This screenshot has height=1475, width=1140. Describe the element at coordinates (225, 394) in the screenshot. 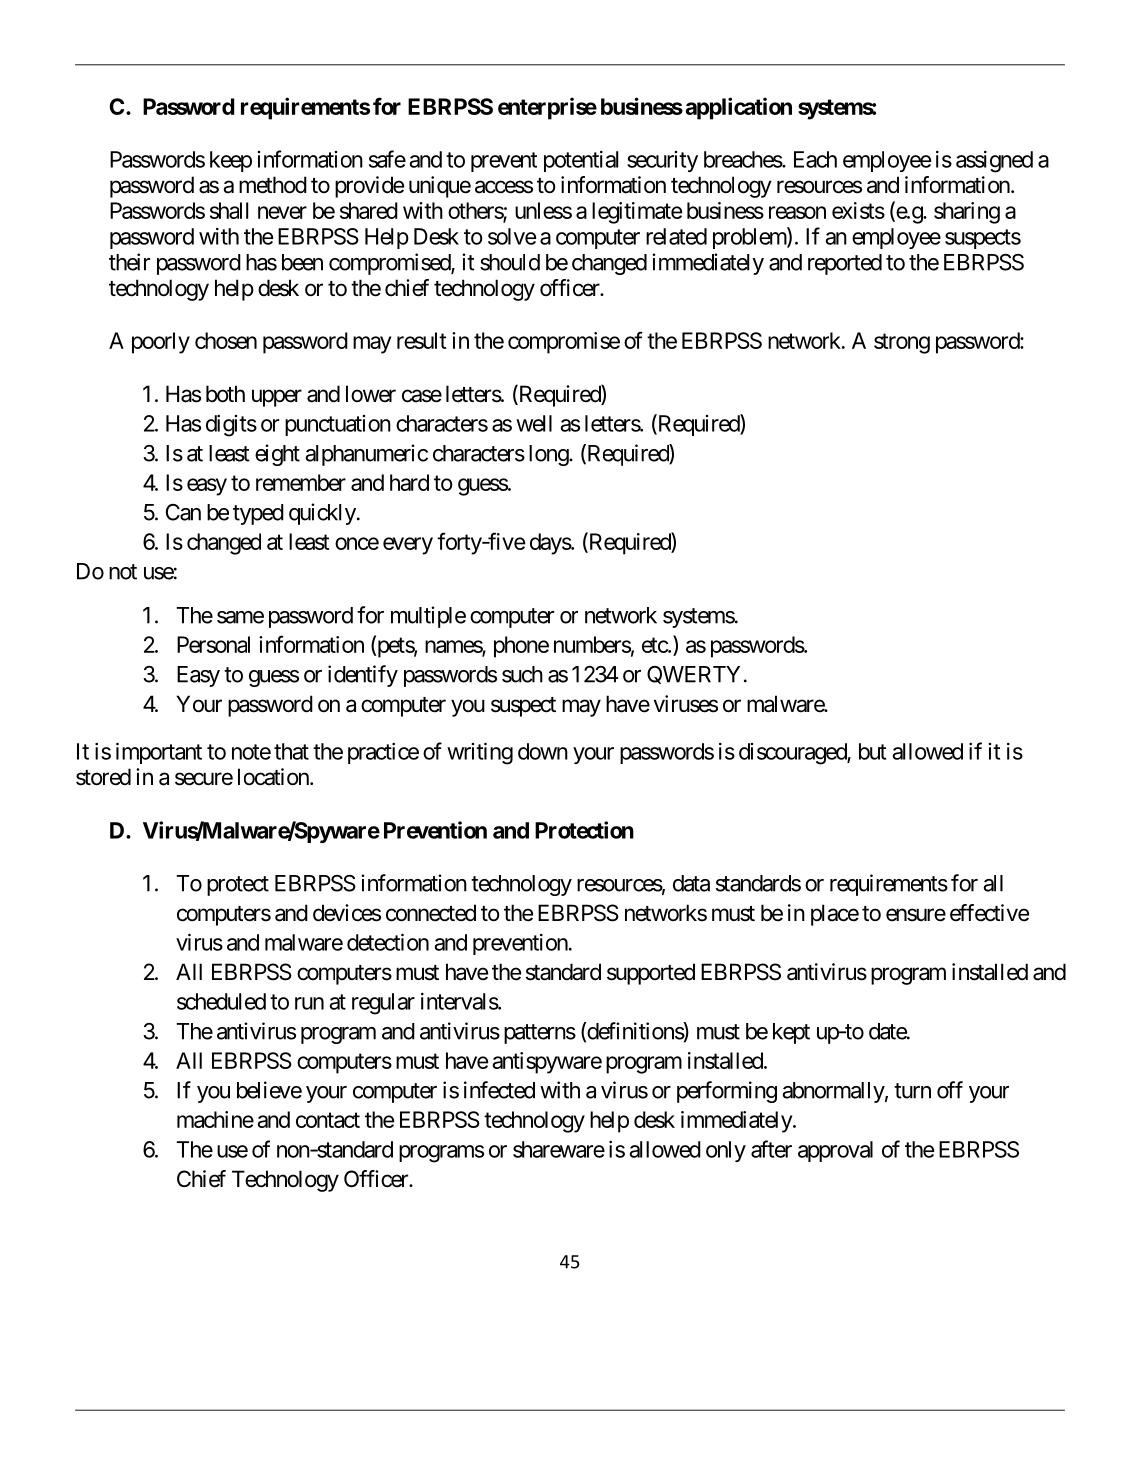

I see `both` at that location.
